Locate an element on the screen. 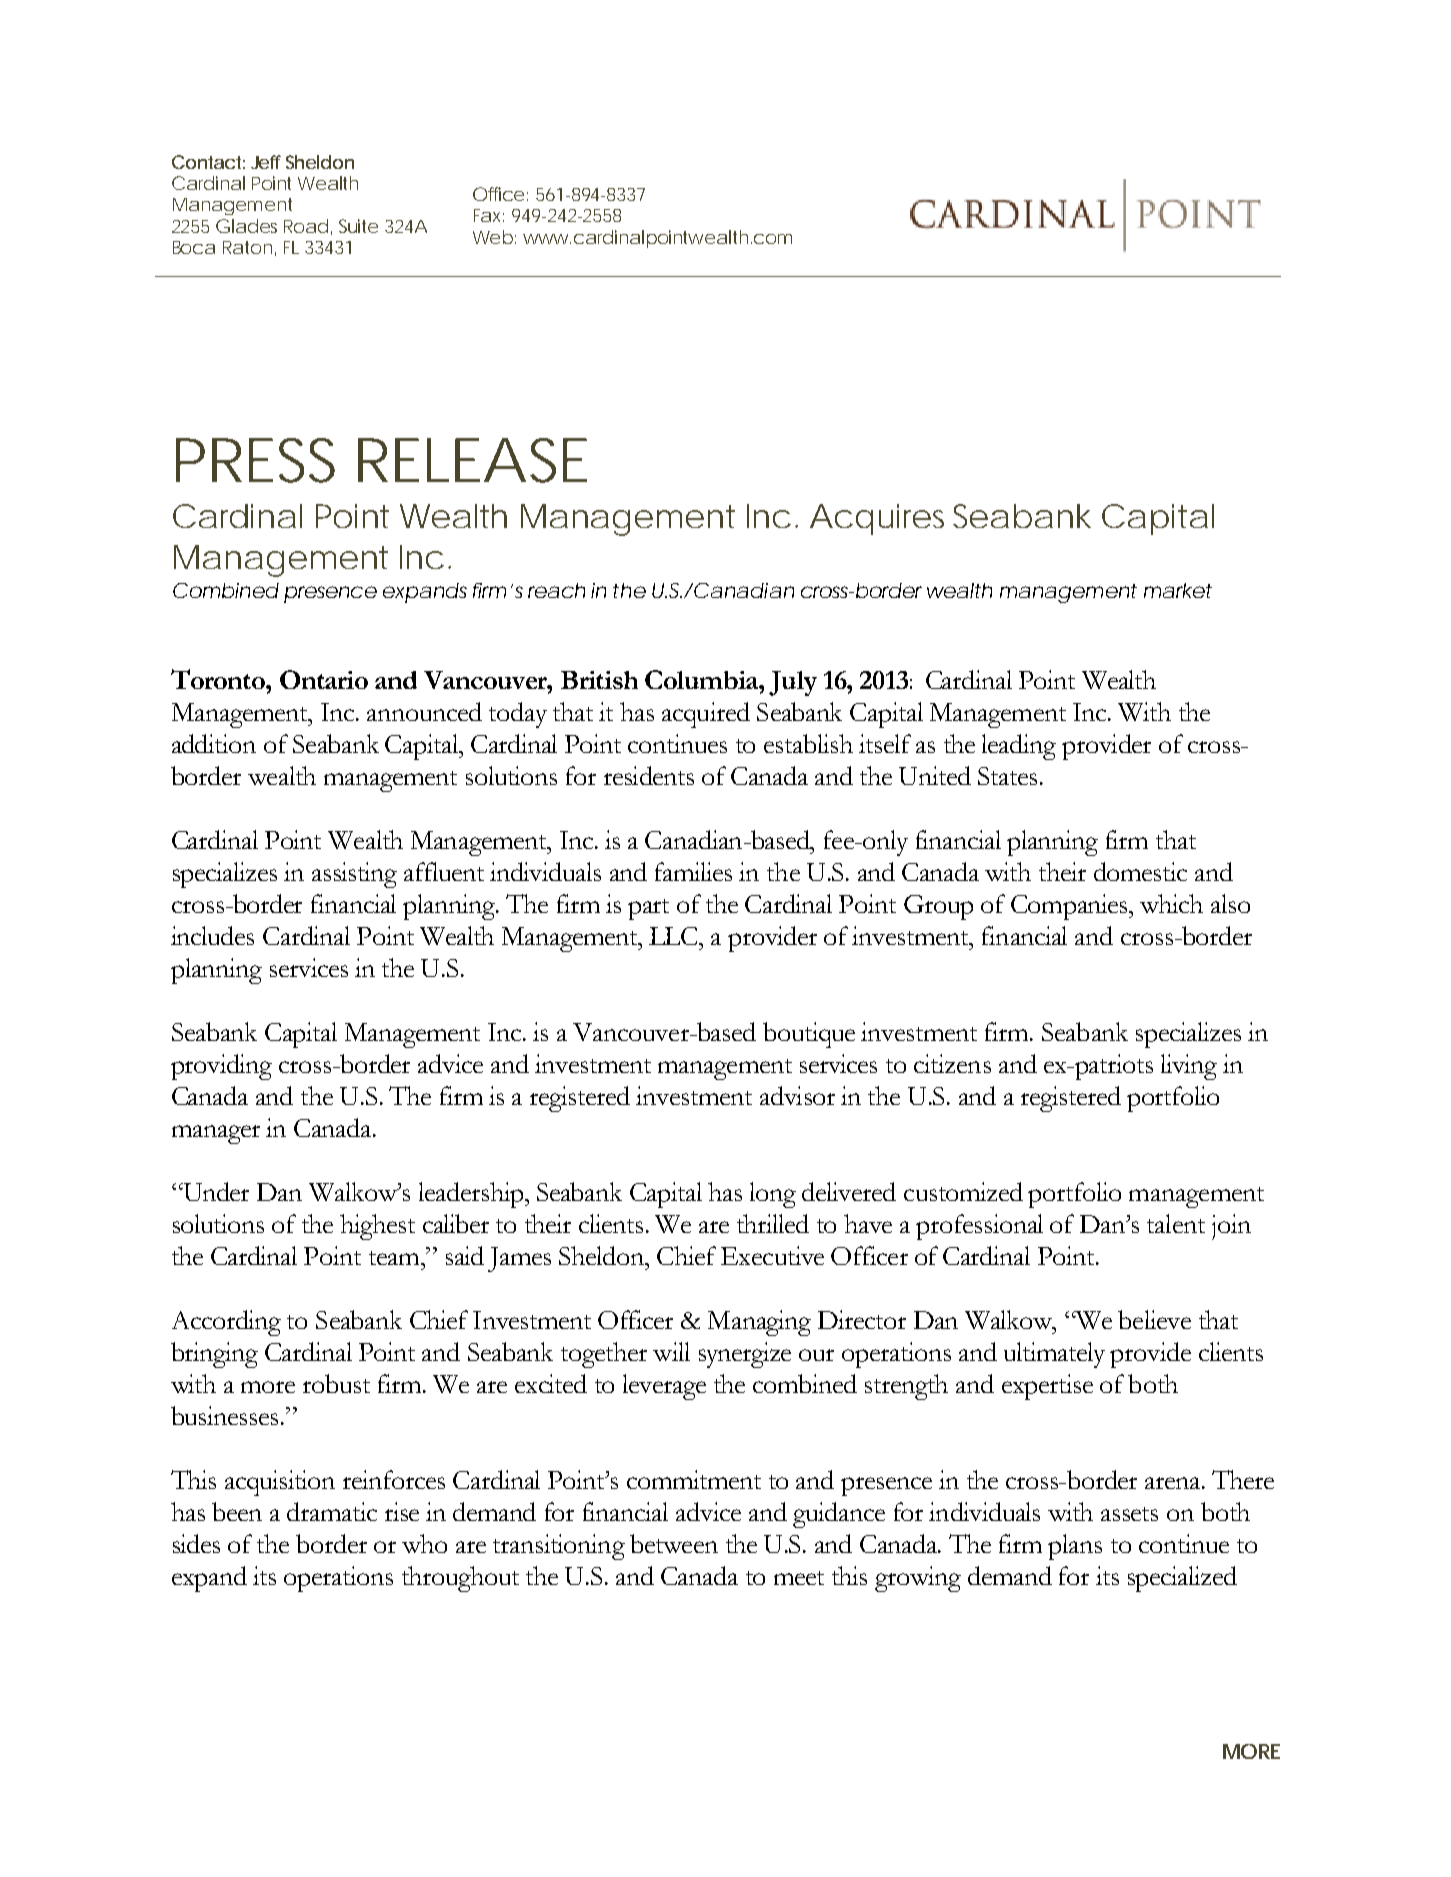 The image size is (1451, 1877). dramatic is located at coordinates (332, 1511).
